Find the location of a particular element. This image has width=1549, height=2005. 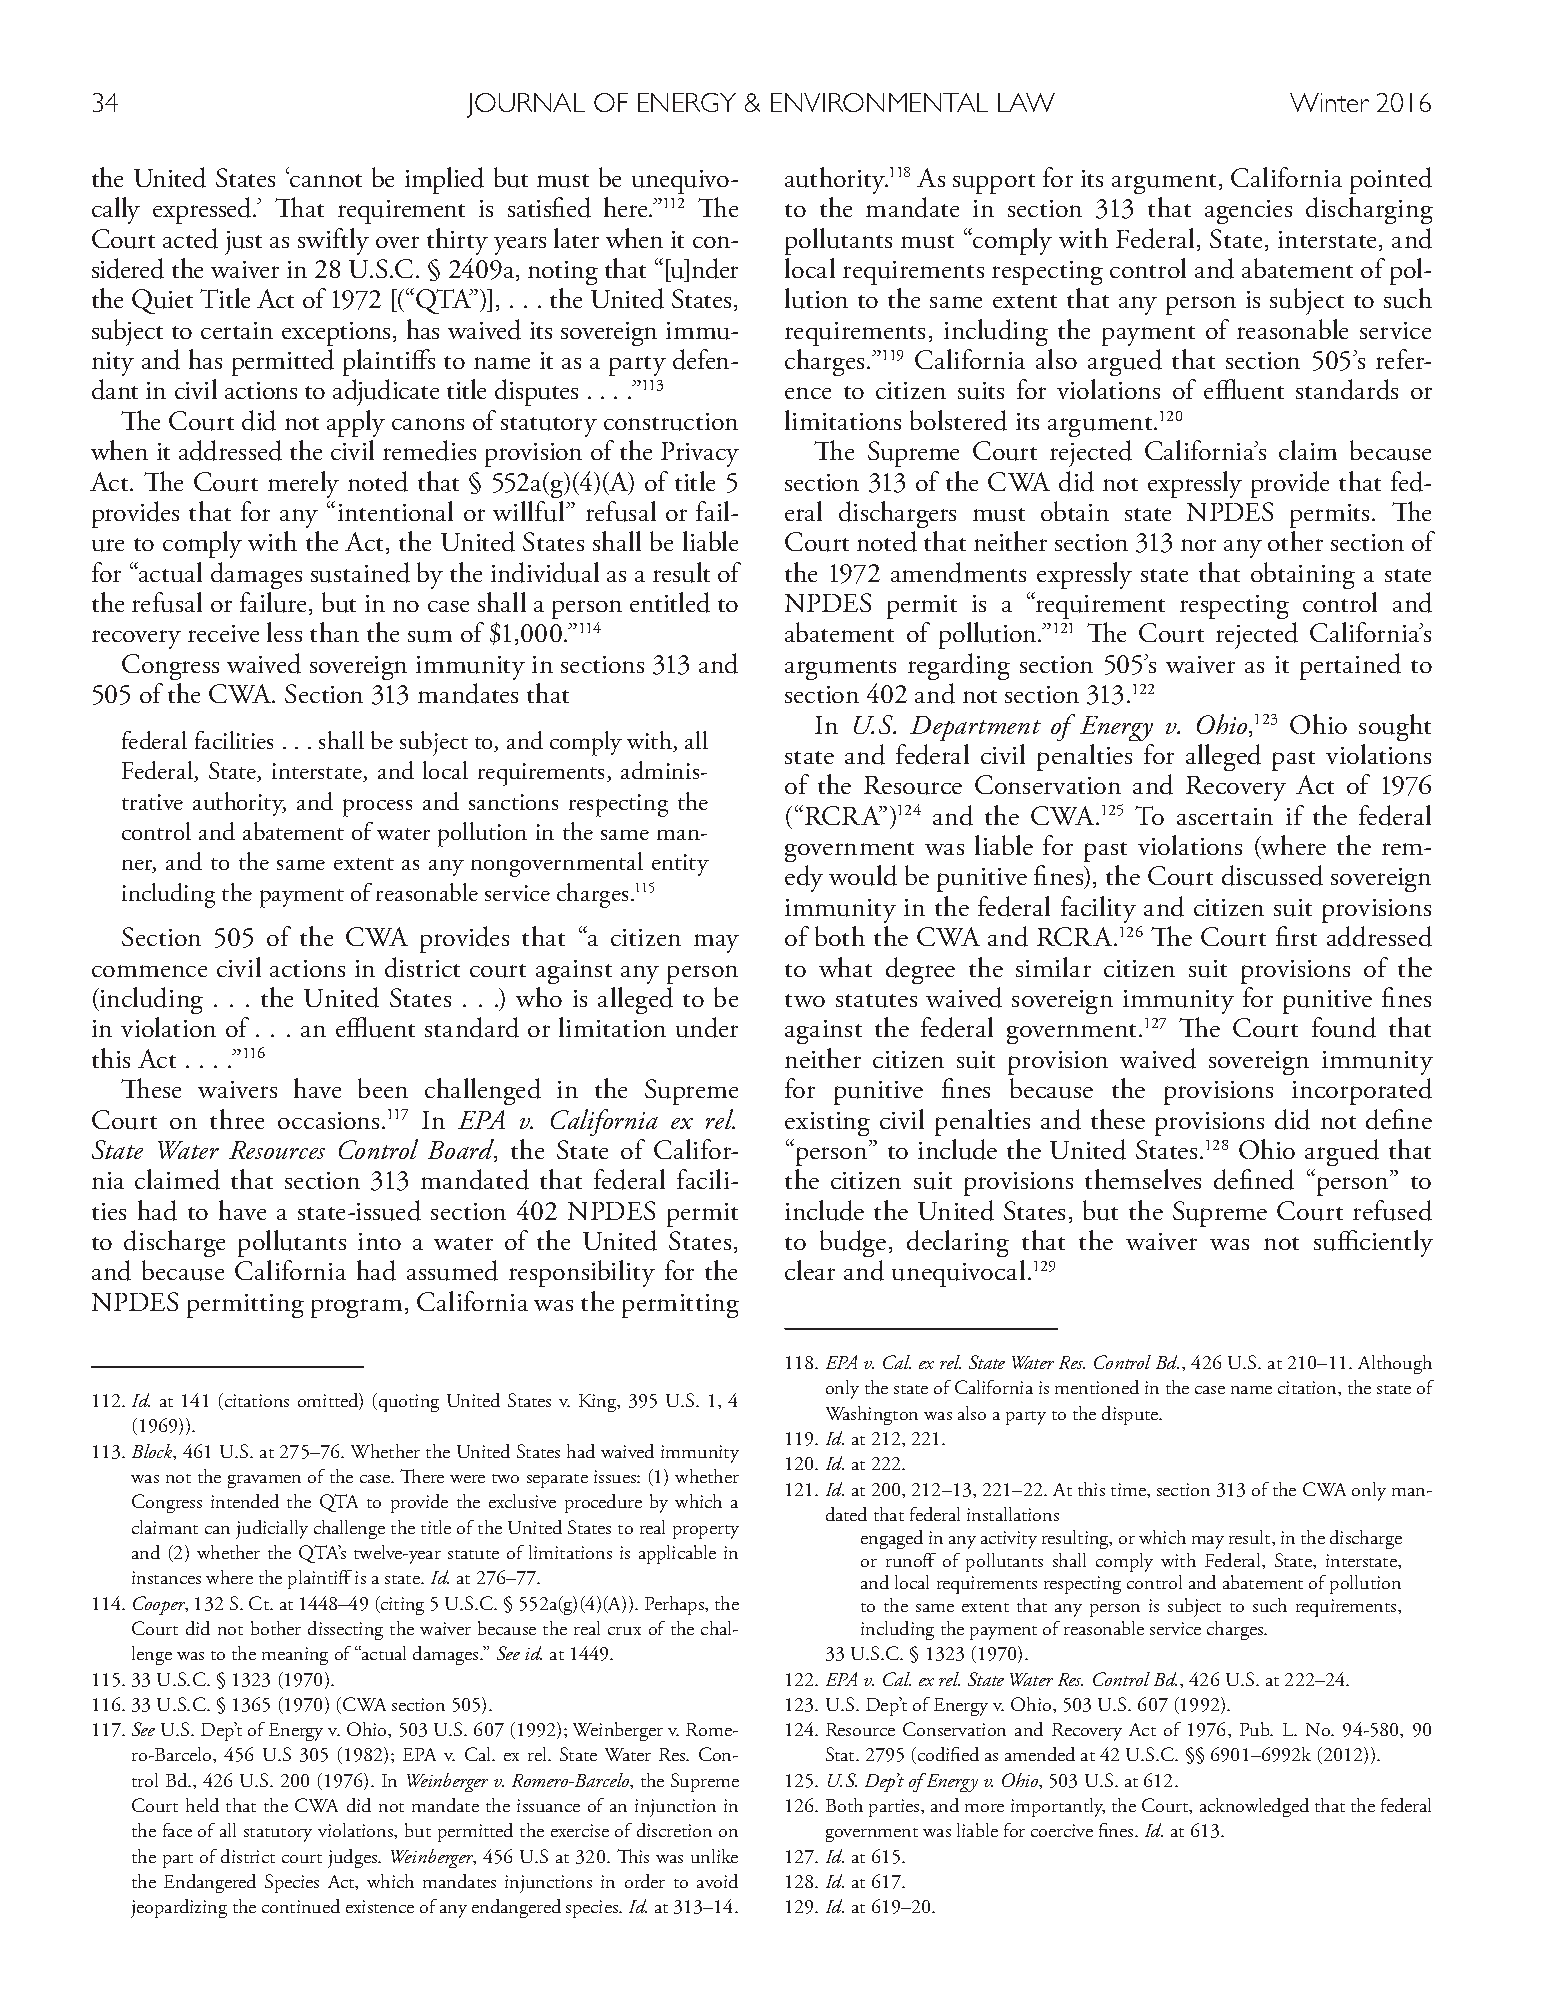

judges is located at coordinates (354, 1858).
